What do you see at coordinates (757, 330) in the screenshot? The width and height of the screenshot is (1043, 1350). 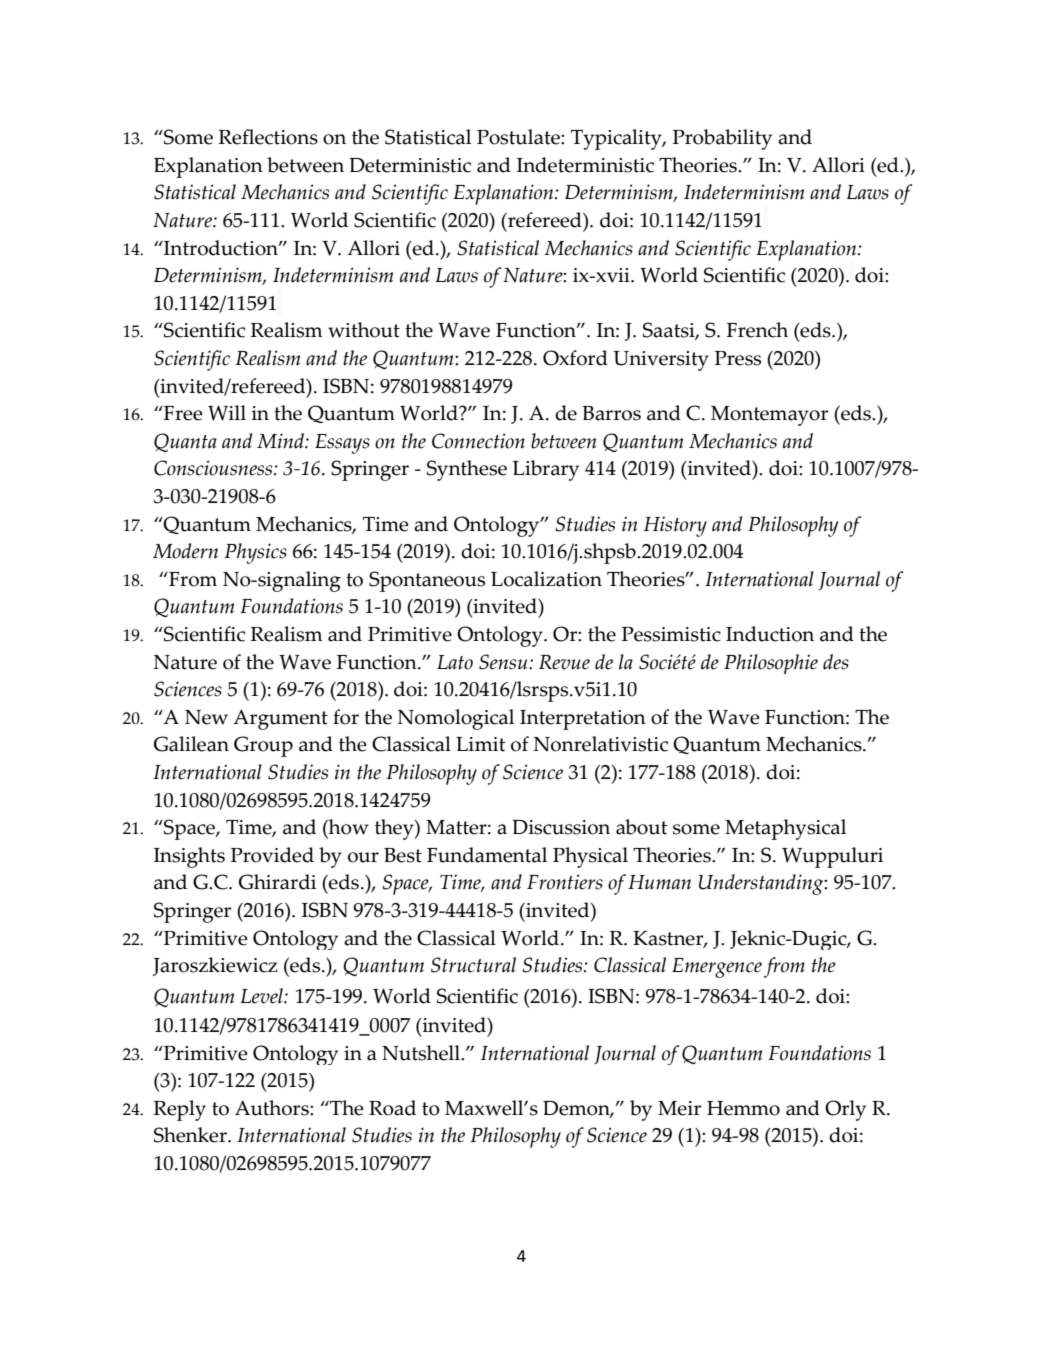 I see `French` at bounding box center [757, 330].
